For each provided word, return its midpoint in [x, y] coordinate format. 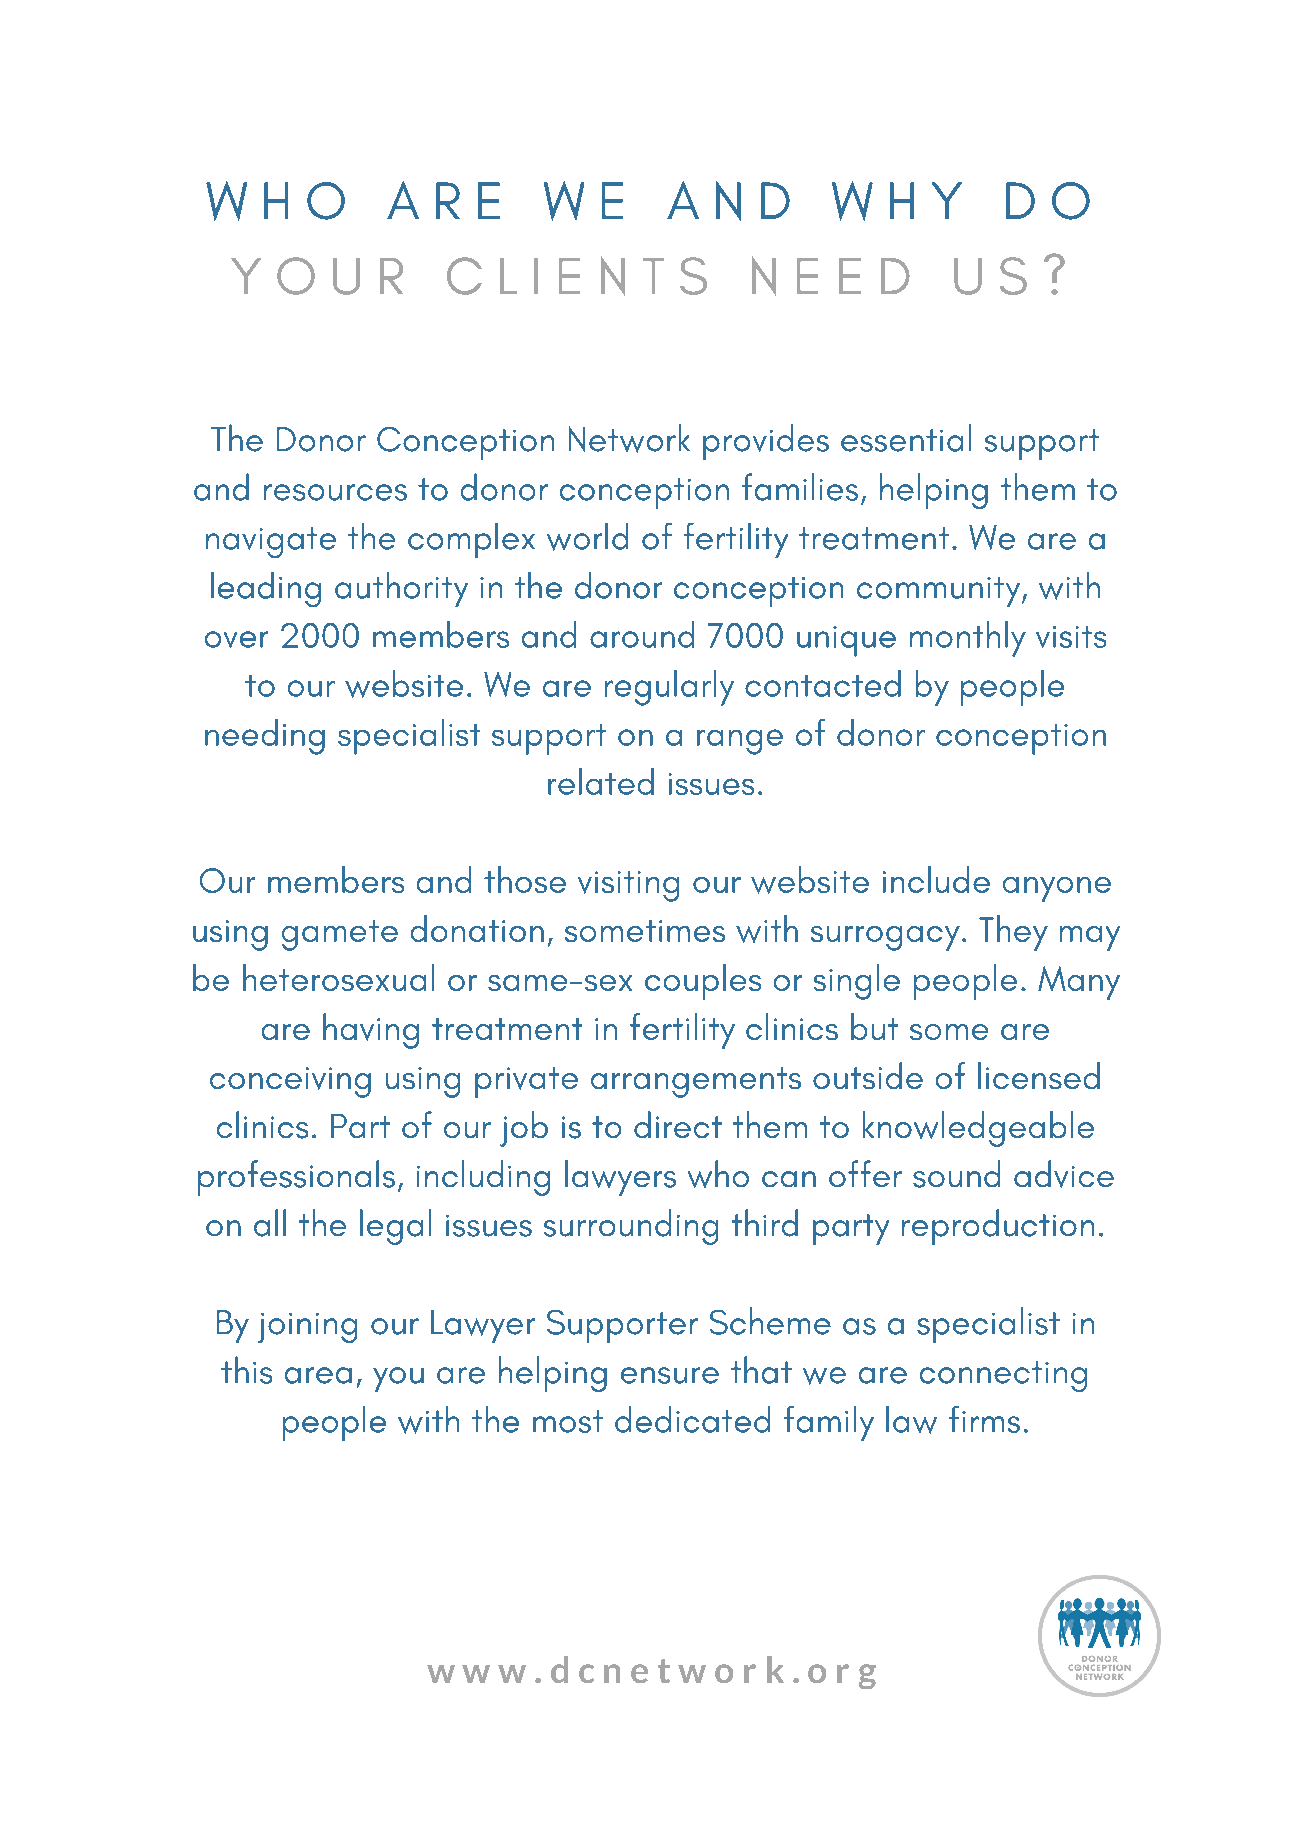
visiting [628, 886]
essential [906, 438]
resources [335, 492]
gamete [340, 935]
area [318, 1375]
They [1013, 933]
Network [629, 438]
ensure [670, 1375]
